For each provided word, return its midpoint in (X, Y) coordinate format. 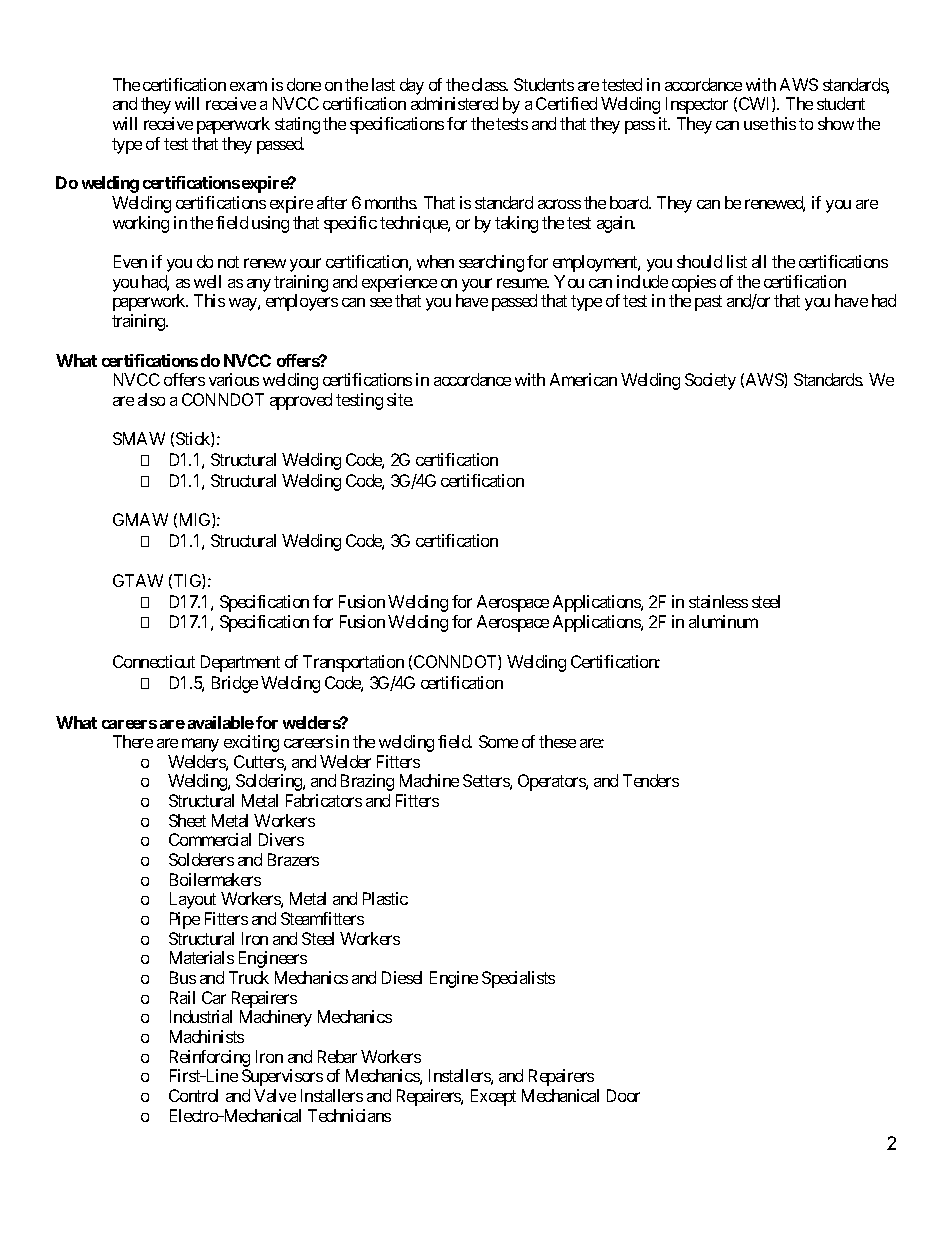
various (234, 379)
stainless (718, 601)
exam (248, 86)
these (557, 741)
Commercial (210, 839)
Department (240, 663)
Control (193, 1095)
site (400, 399)
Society (710, 381)
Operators (552, 782)
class (489, 84)
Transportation (353, 663)
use (756, 125)
